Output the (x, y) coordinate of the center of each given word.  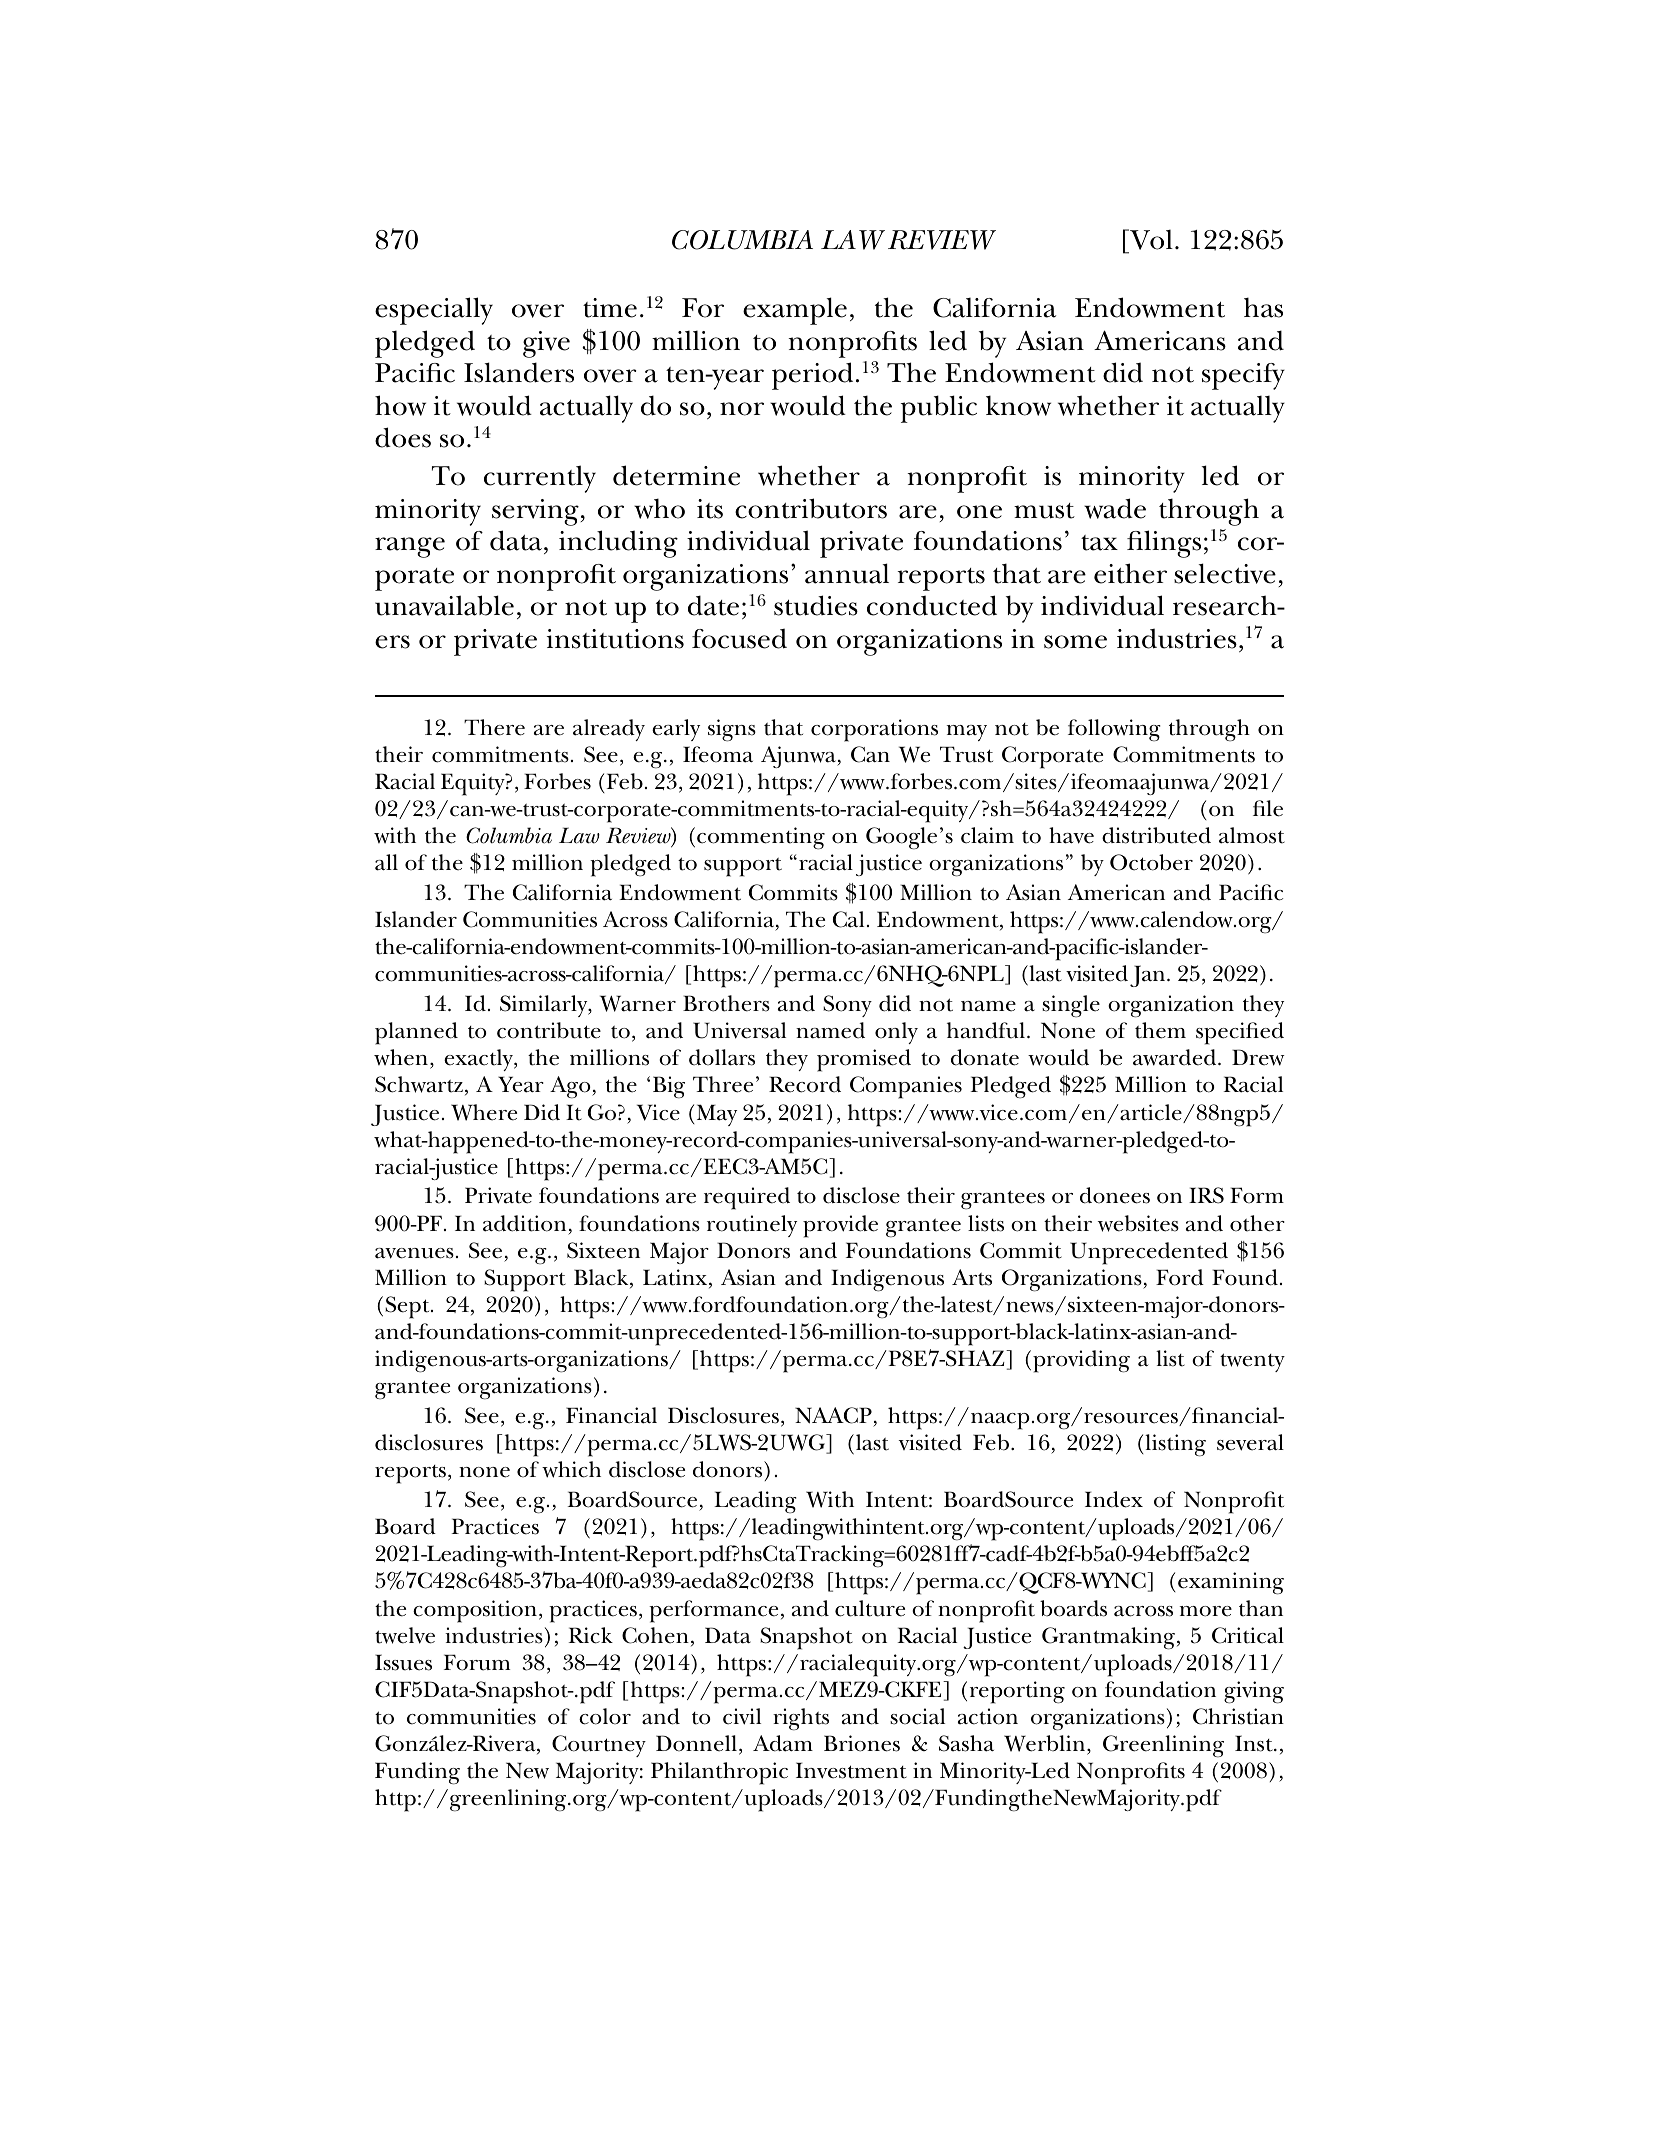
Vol (1150, 241)
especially (434, 311)
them (1160, 1030)
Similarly (545, 1006)
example (795, 311)
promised (864, 1060)
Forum (477, 1662)
